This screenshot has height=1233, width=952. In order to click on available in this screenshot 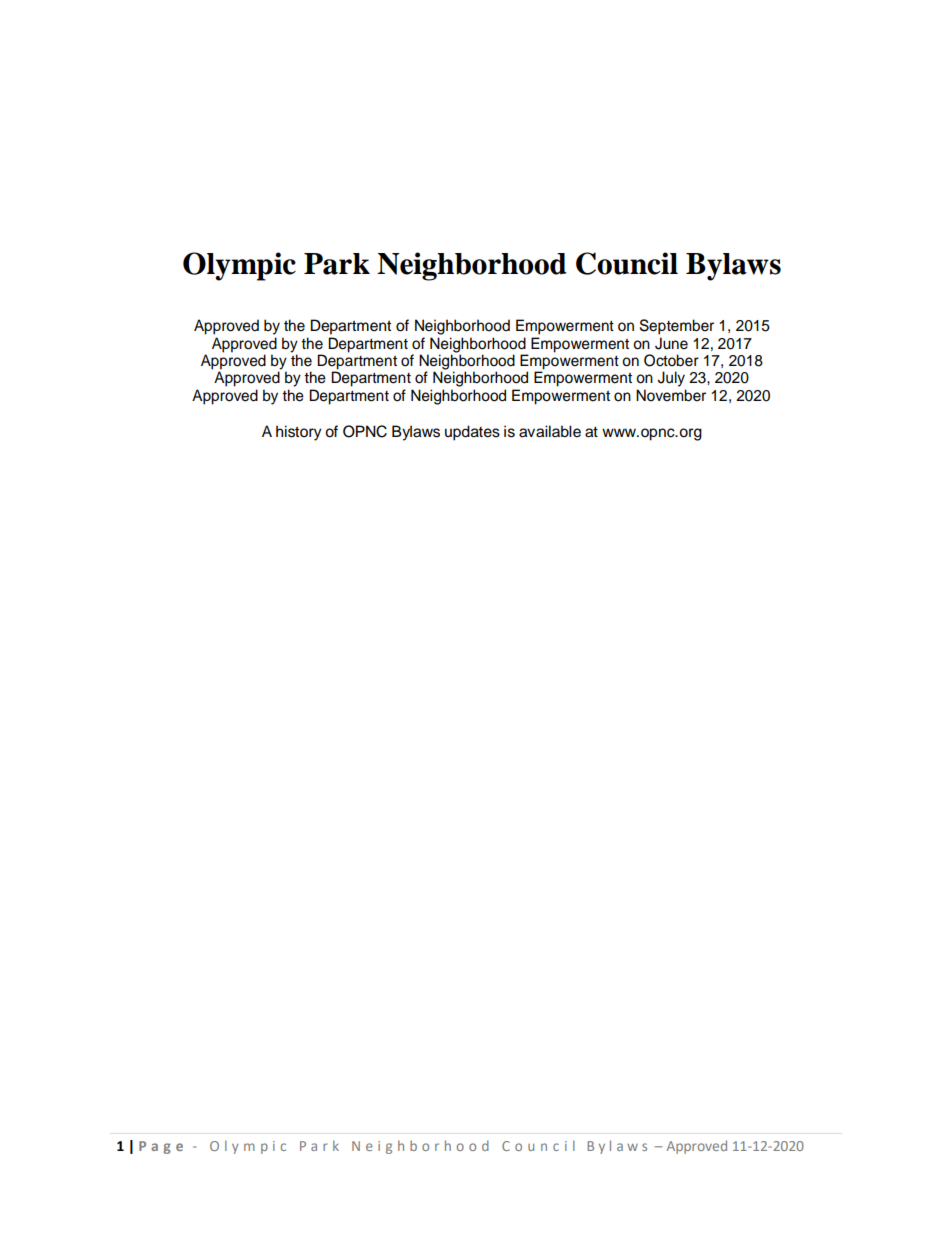, I will do `click(550, 431)`.
